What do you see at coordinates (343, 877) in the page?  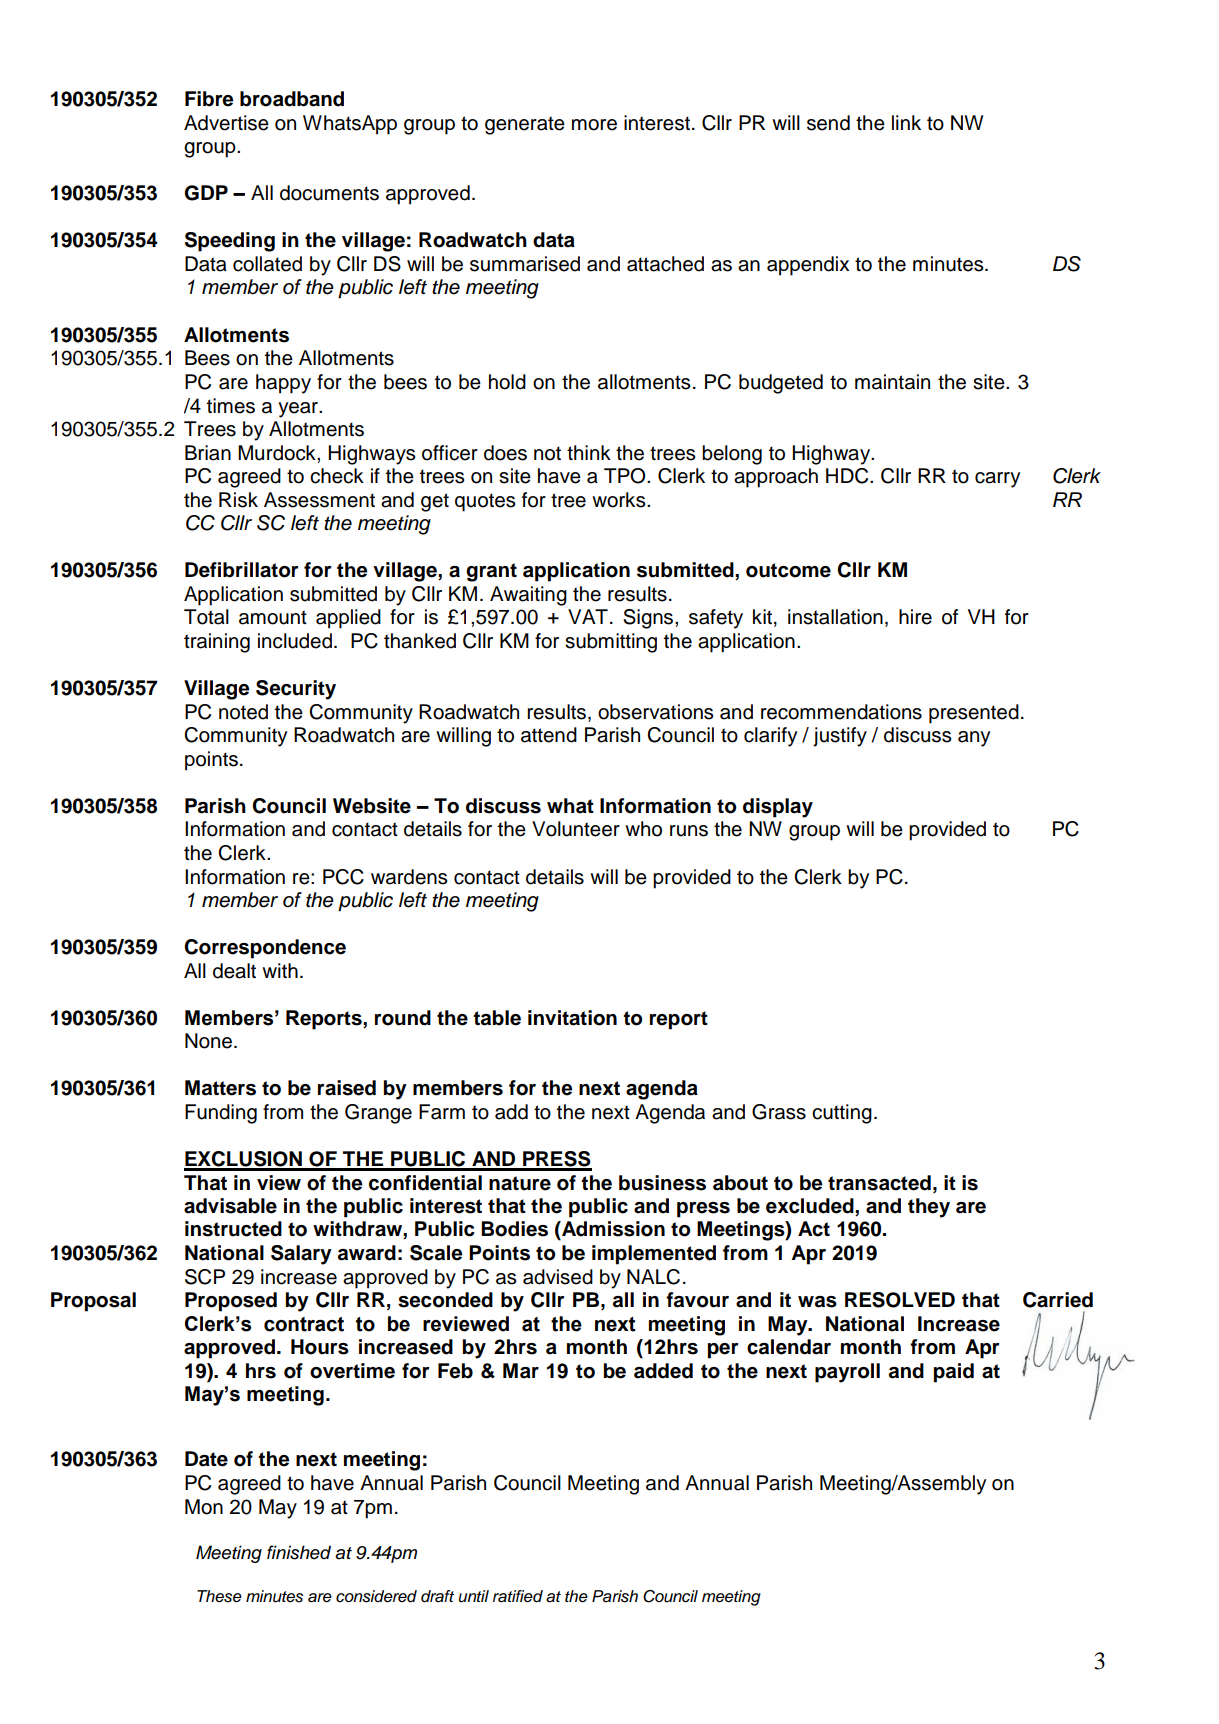 I see `PCC` at bounding box center [343, 877].
